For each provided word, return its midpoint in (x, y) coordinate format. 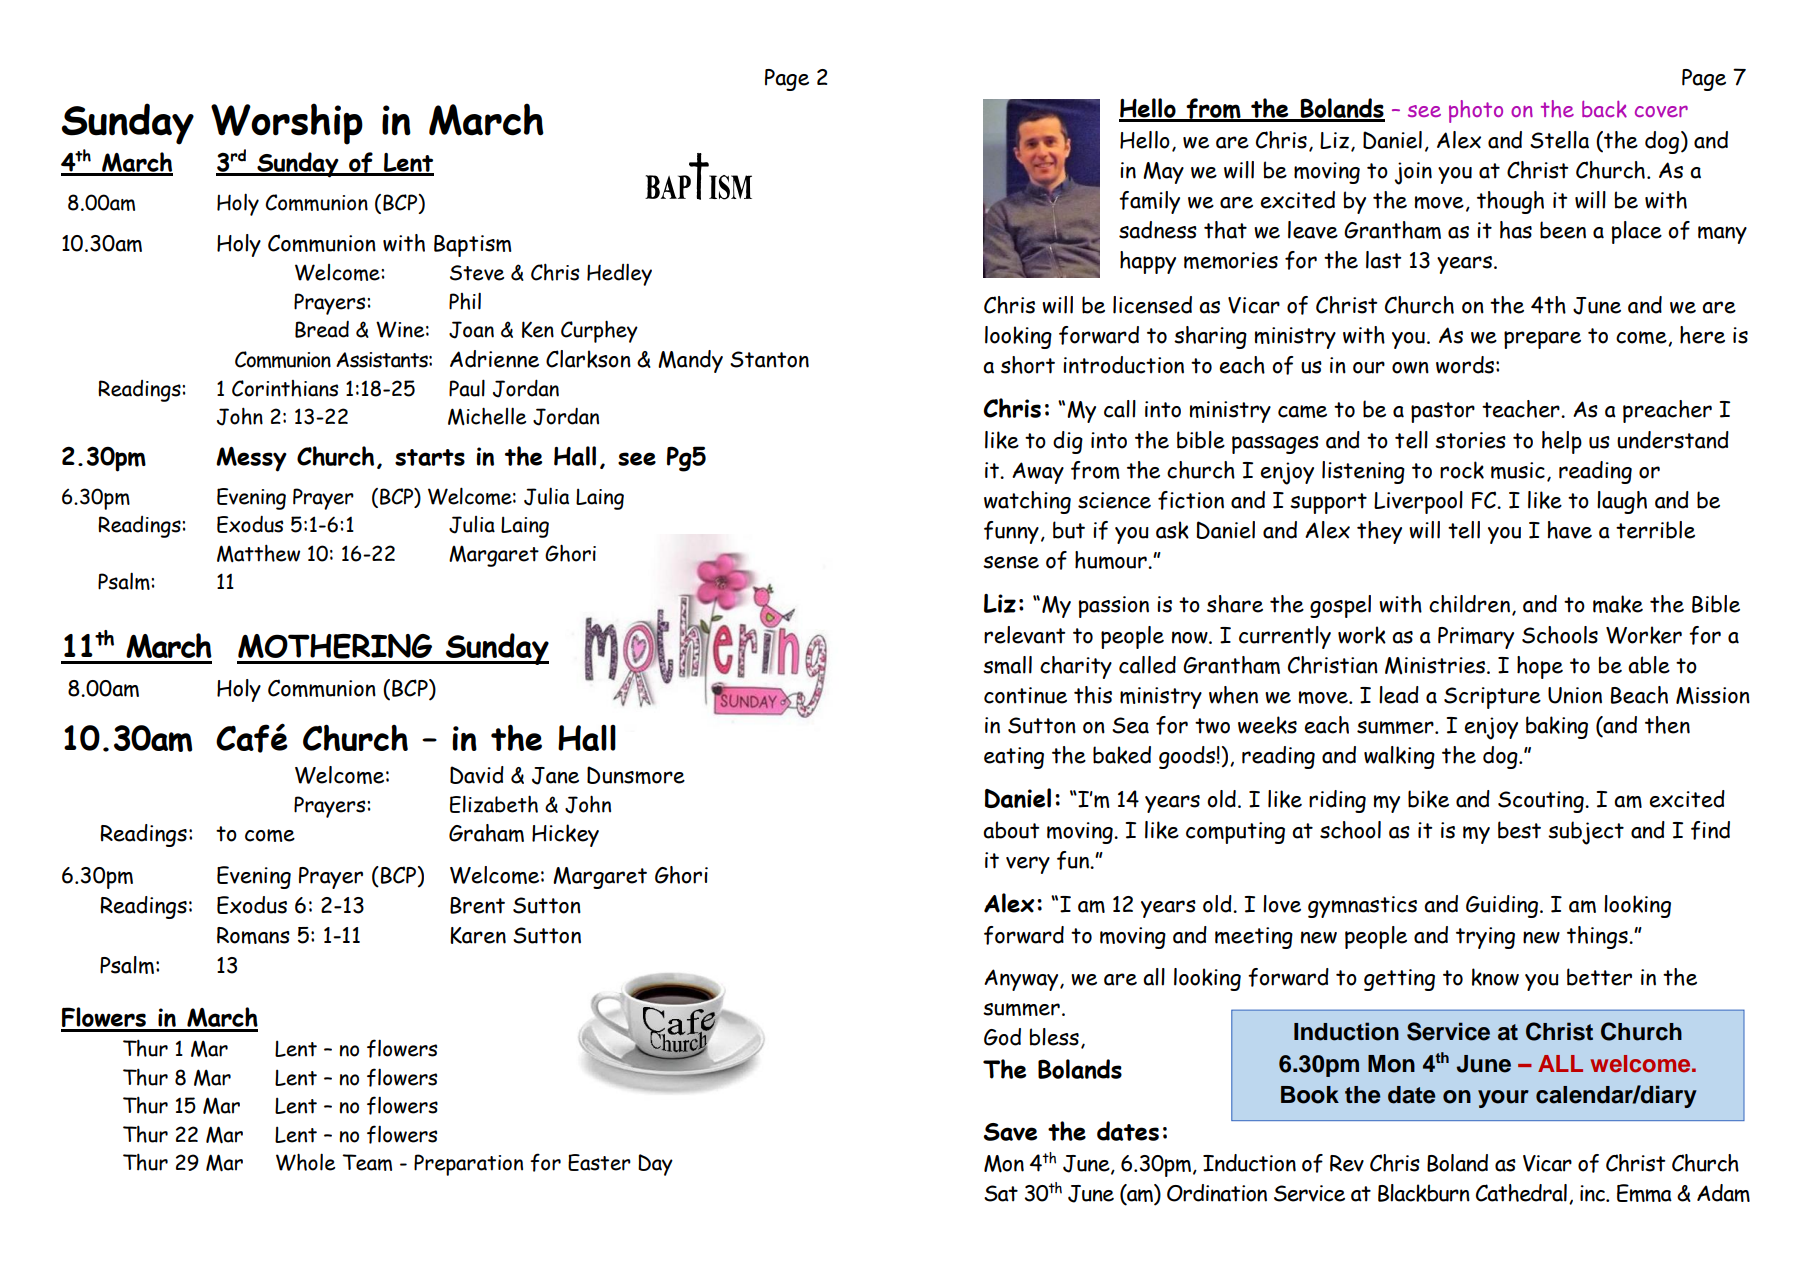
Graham (486, 833)
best (1519, 830)
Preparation (468, 1165)
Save (1010, 1132)
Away (1038, 473)
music (1518, 470)
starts (430, 457)
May (1163, 173)
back (1604, 109)
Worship (287, 124)
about (1011, 830)
